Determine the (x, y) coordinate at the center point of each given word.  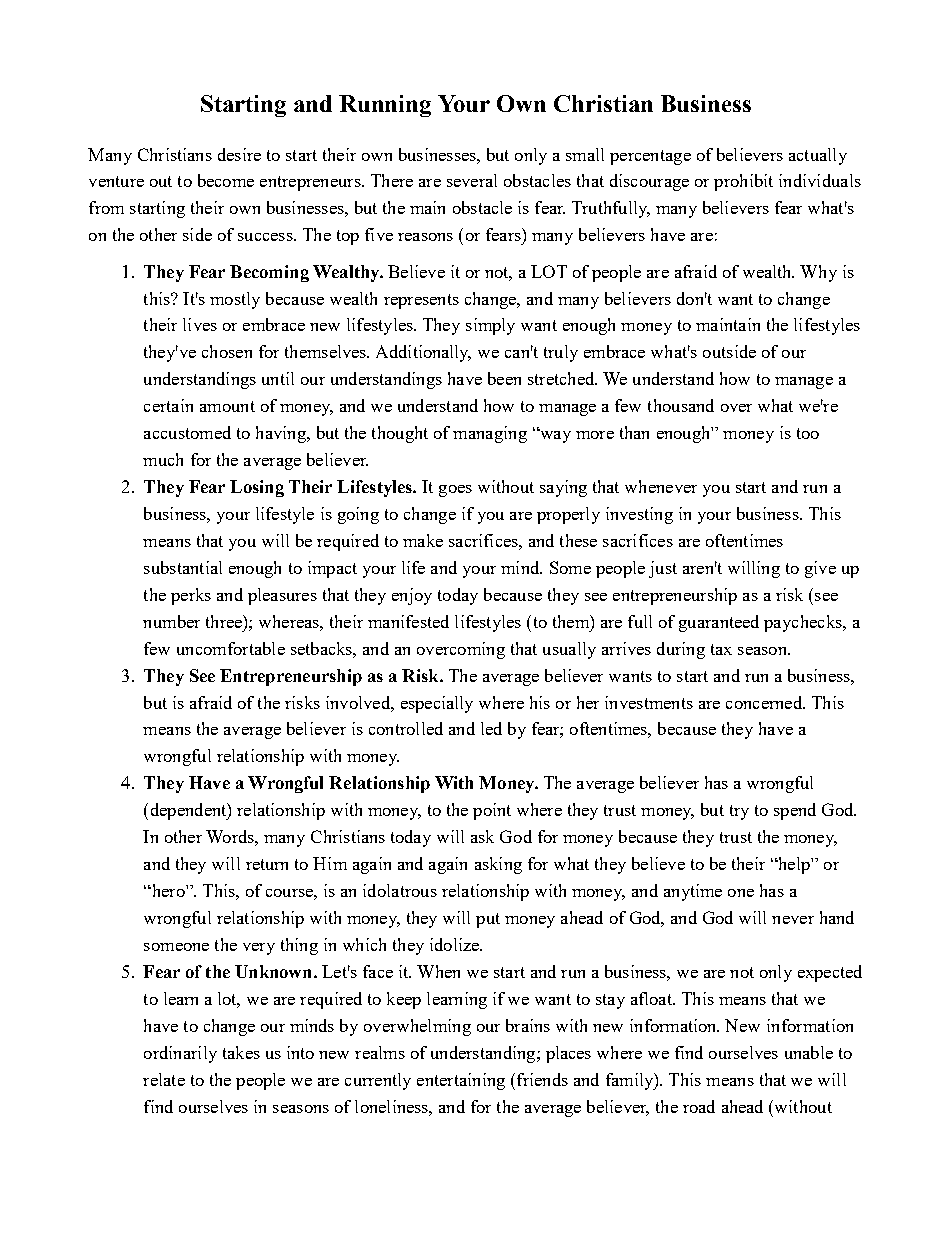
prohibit (743, 182)
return (267, 864)
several (472, 180)
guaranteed (719, 623)
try (739, 812)
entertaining (461, 1081)
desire (239, 154)
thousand (681, 405)
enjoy (412, 596)
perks (191, 596)
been (504, 378)
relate (164, 1079)
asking (498, 865)
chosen (227, 351)
